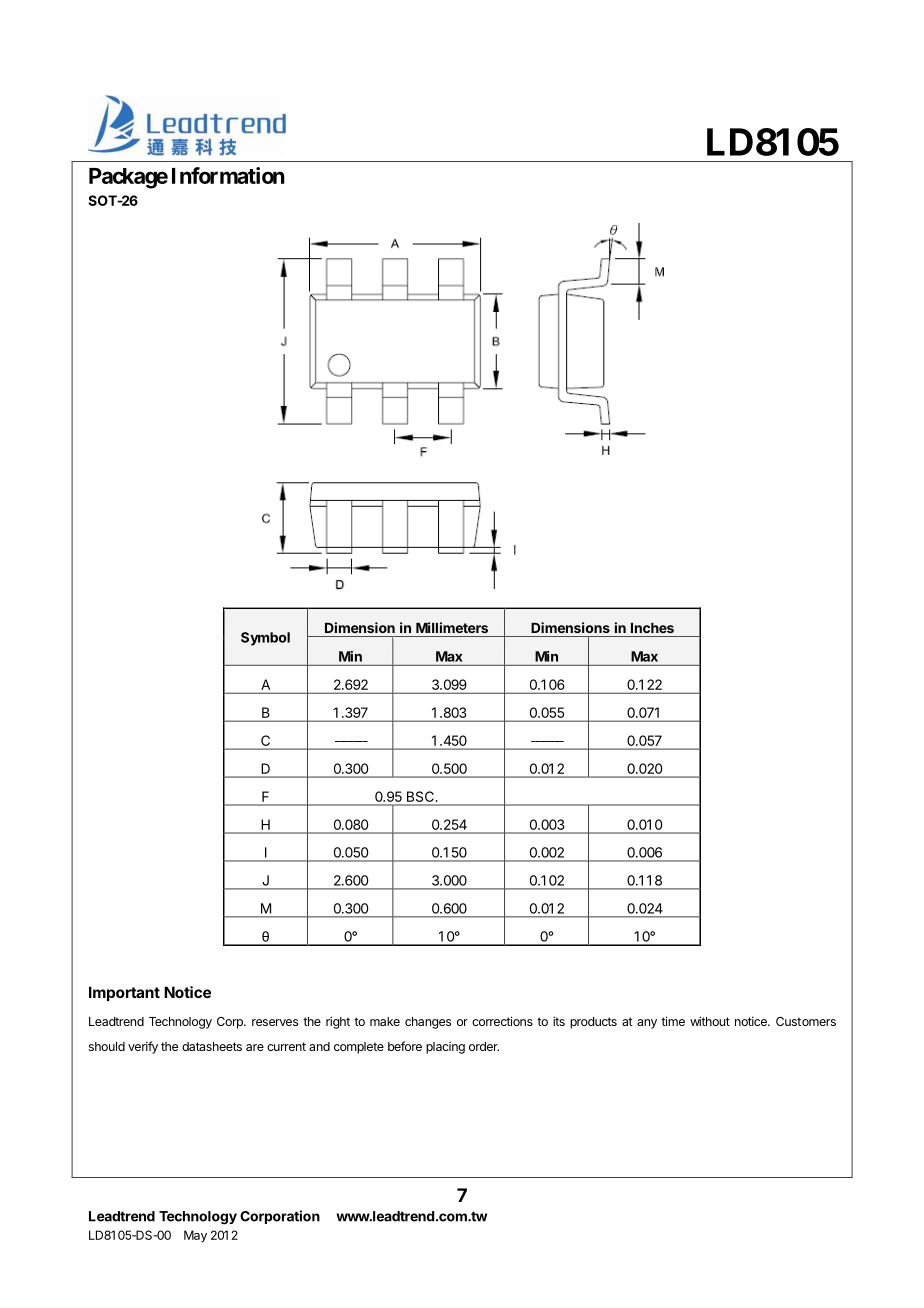  I want to click on time, so click(673, 1021).
